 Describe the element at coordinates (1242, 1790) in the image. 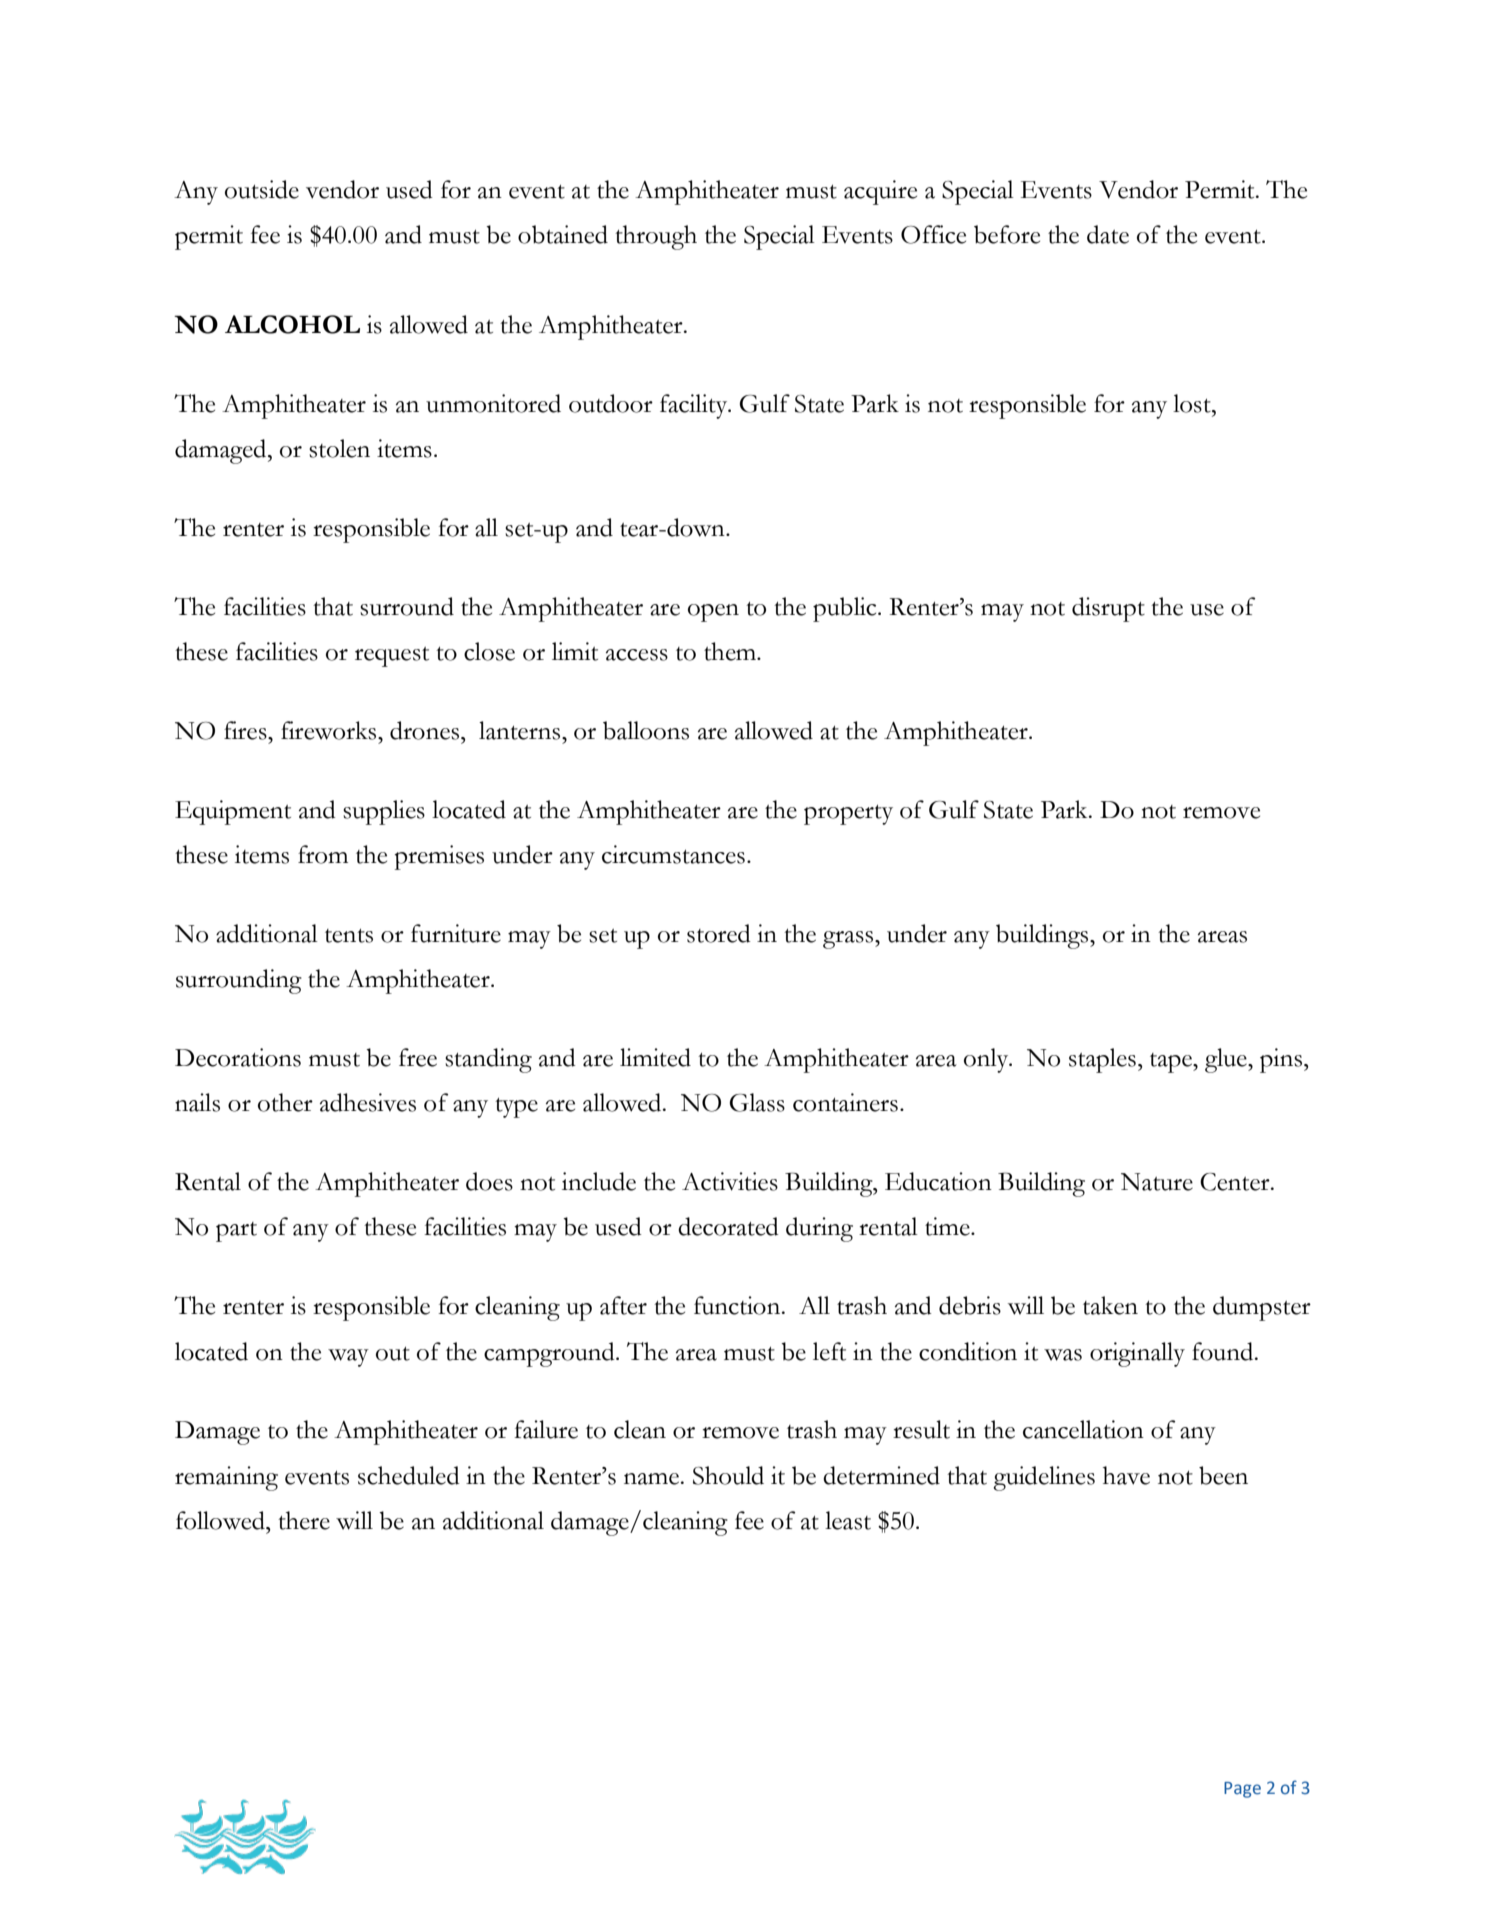

I see `Page` at that location.
